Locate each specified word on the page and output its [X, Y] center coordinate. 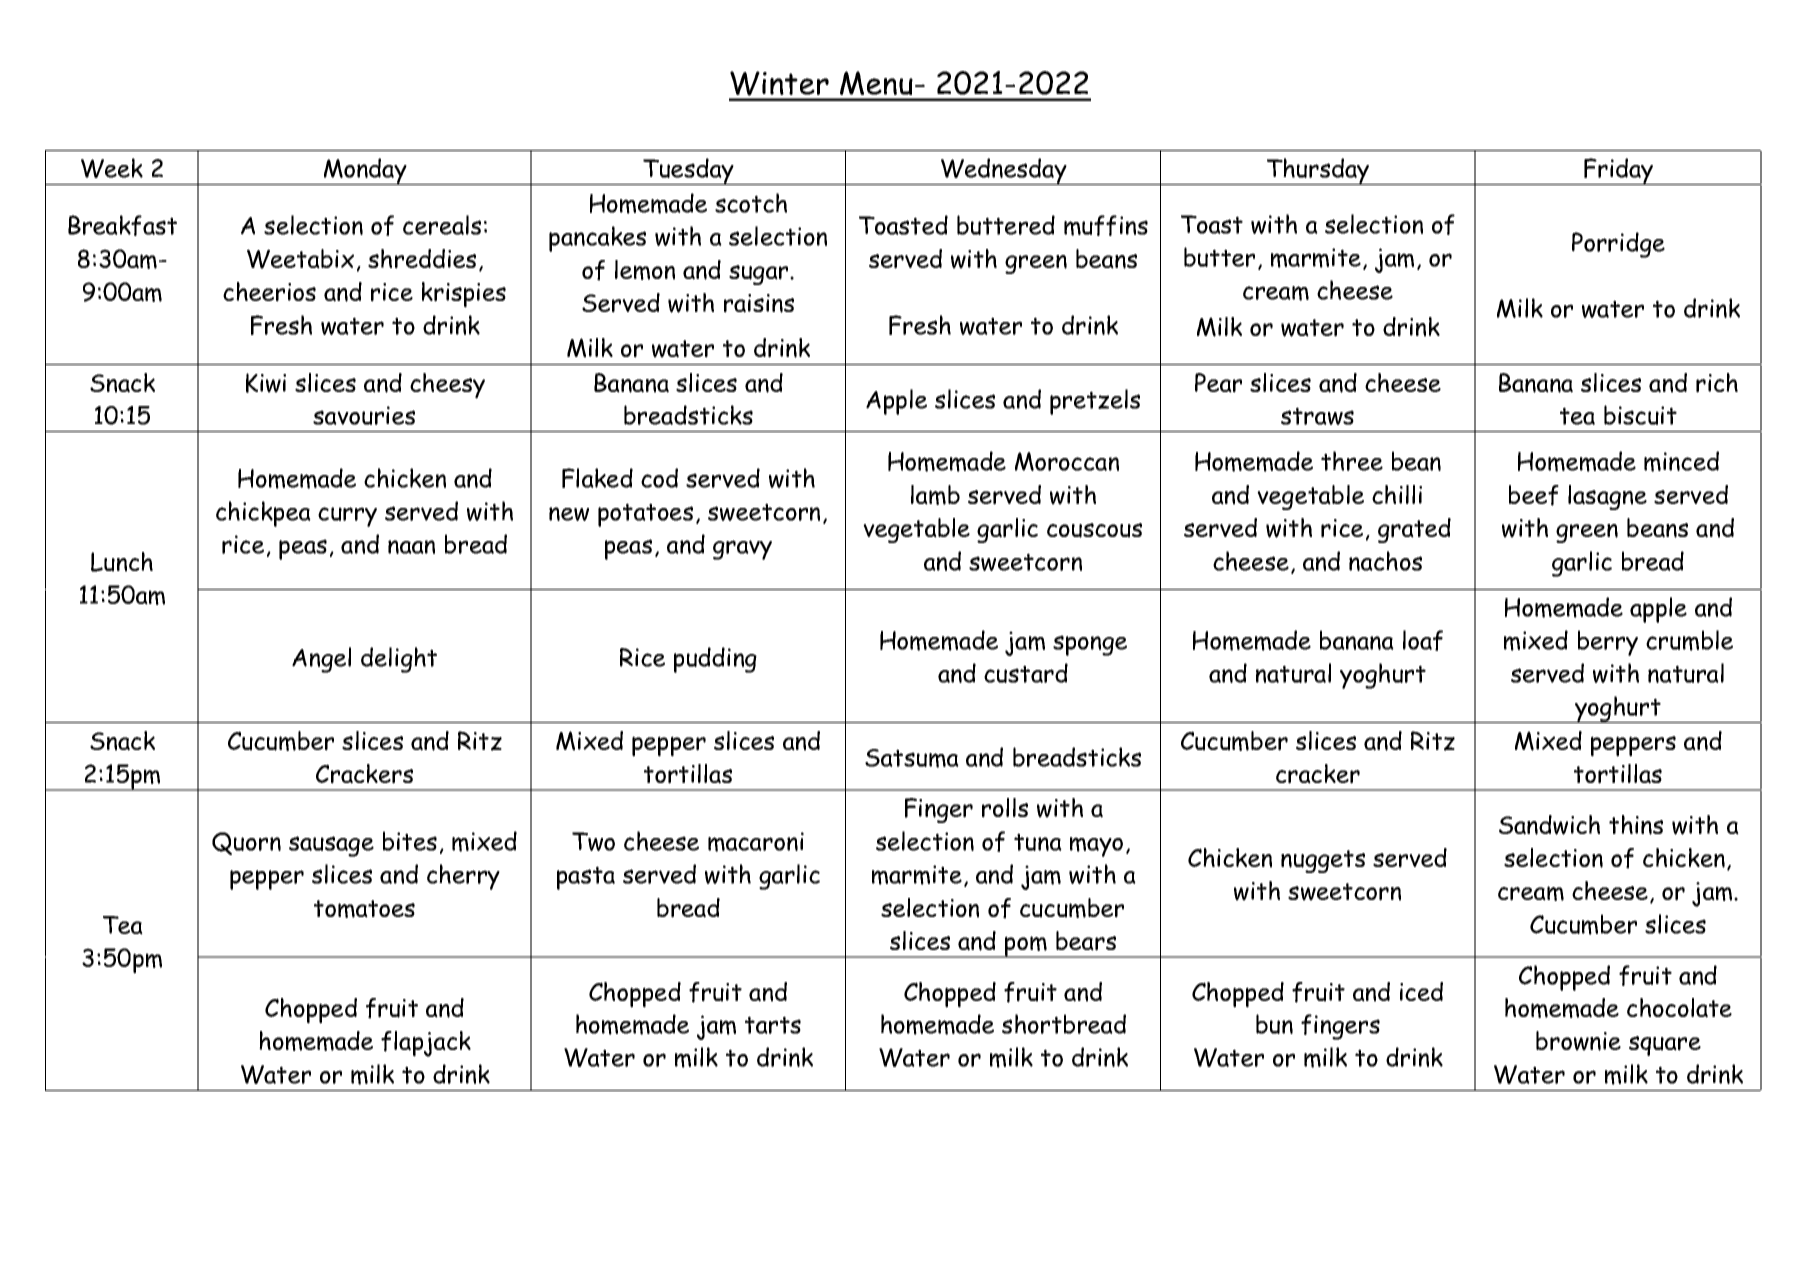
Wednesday [1004, 171]
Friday [1619, 171]
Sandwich [1549, 825]
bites [410, 841]
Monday [365, 171]
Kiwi [266, 383]
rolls [1005, 808]
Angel [321, 660]
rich [1717, 383]
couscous [1094, 530]
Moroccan [1067, 461]
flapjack [426, 1044]
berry [1608, 643]
